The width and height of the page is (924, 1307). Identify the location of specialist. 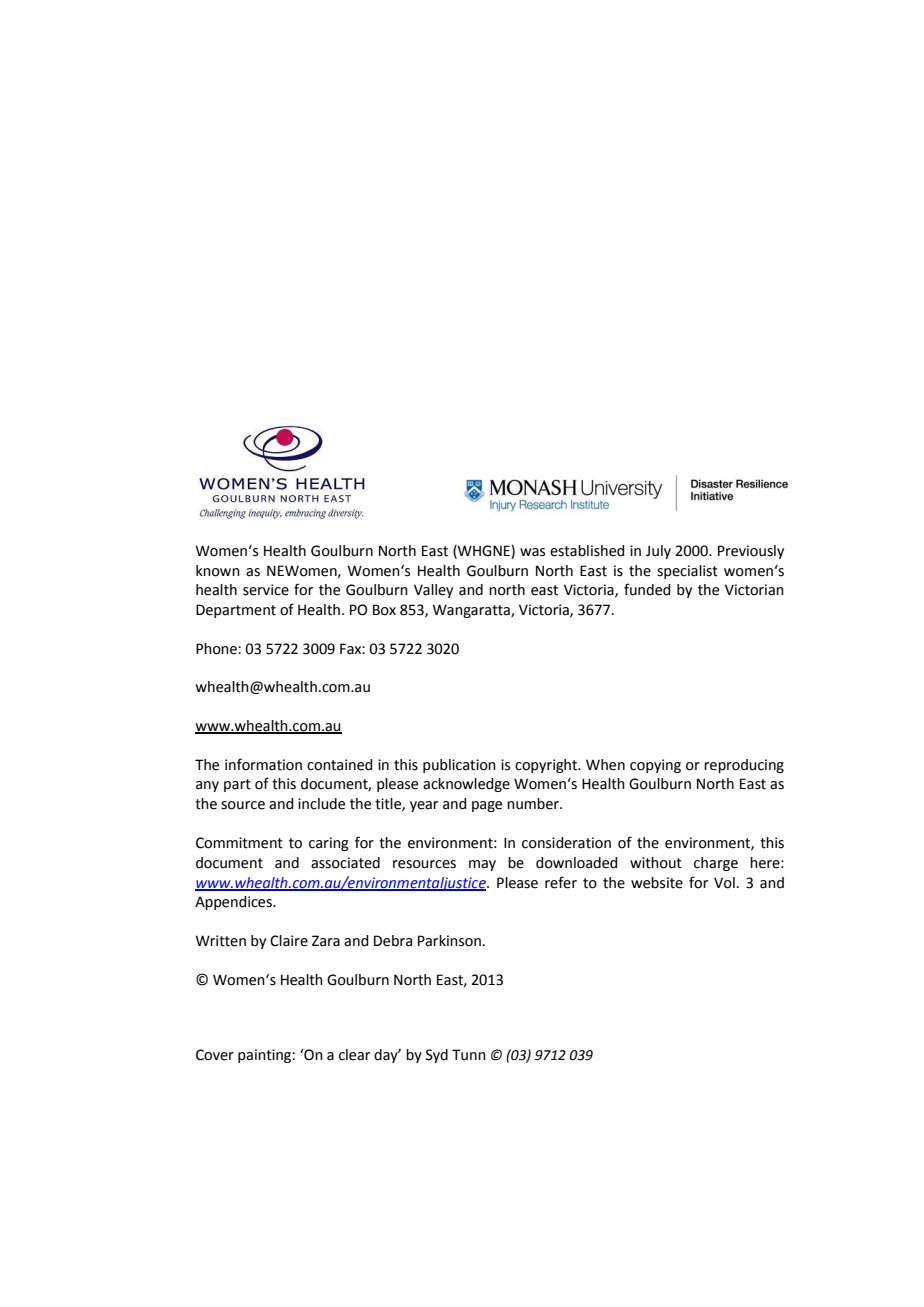
(687, 572).
